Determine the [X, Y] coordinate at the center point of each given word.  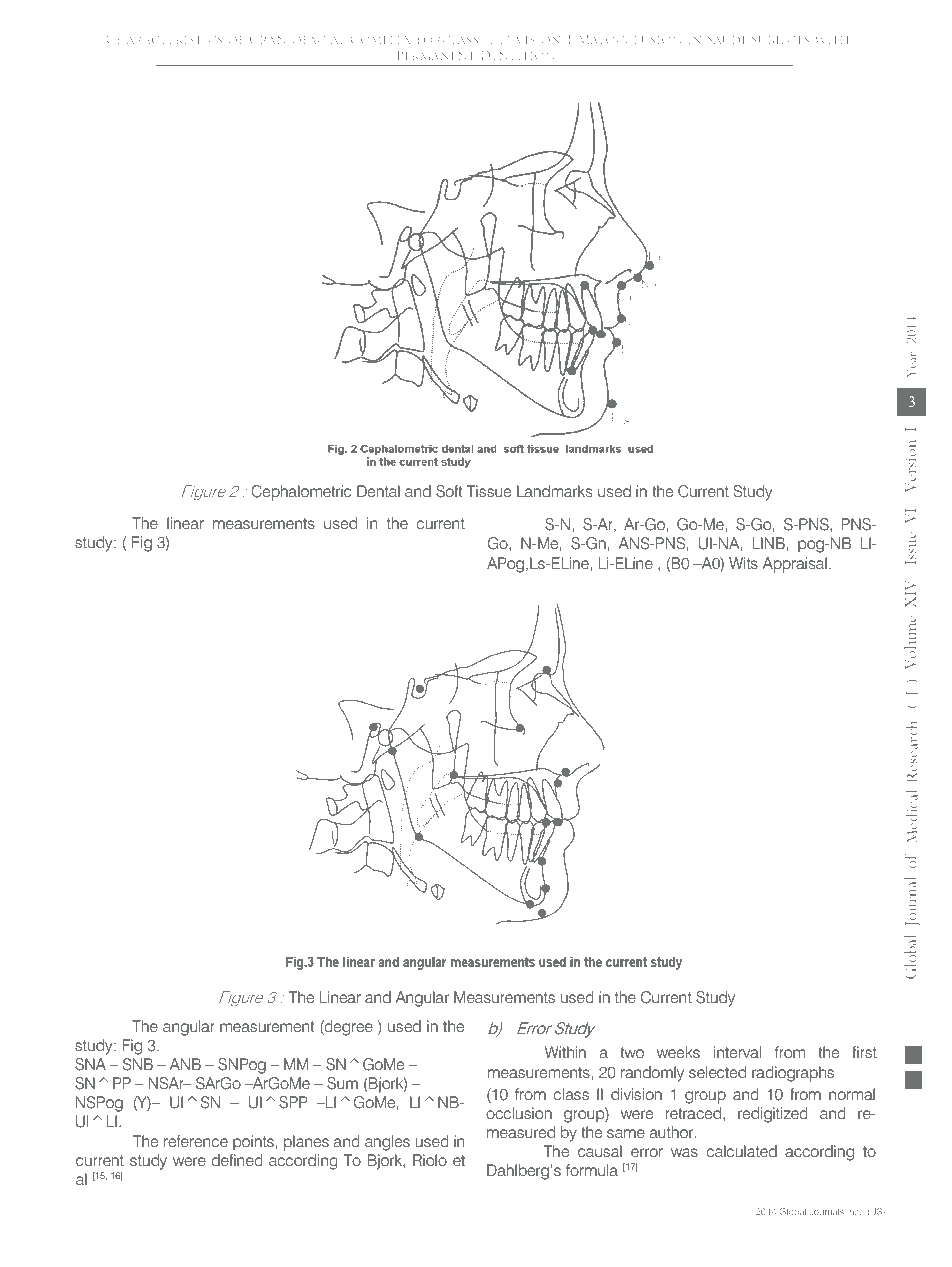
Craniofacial [297, 39]
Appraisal [795, 565]
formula [592, 1170]
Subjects [780, 40]
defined [237, 1160]
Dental [378, 491]
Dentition [518, 55]
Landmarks [554, 491]
